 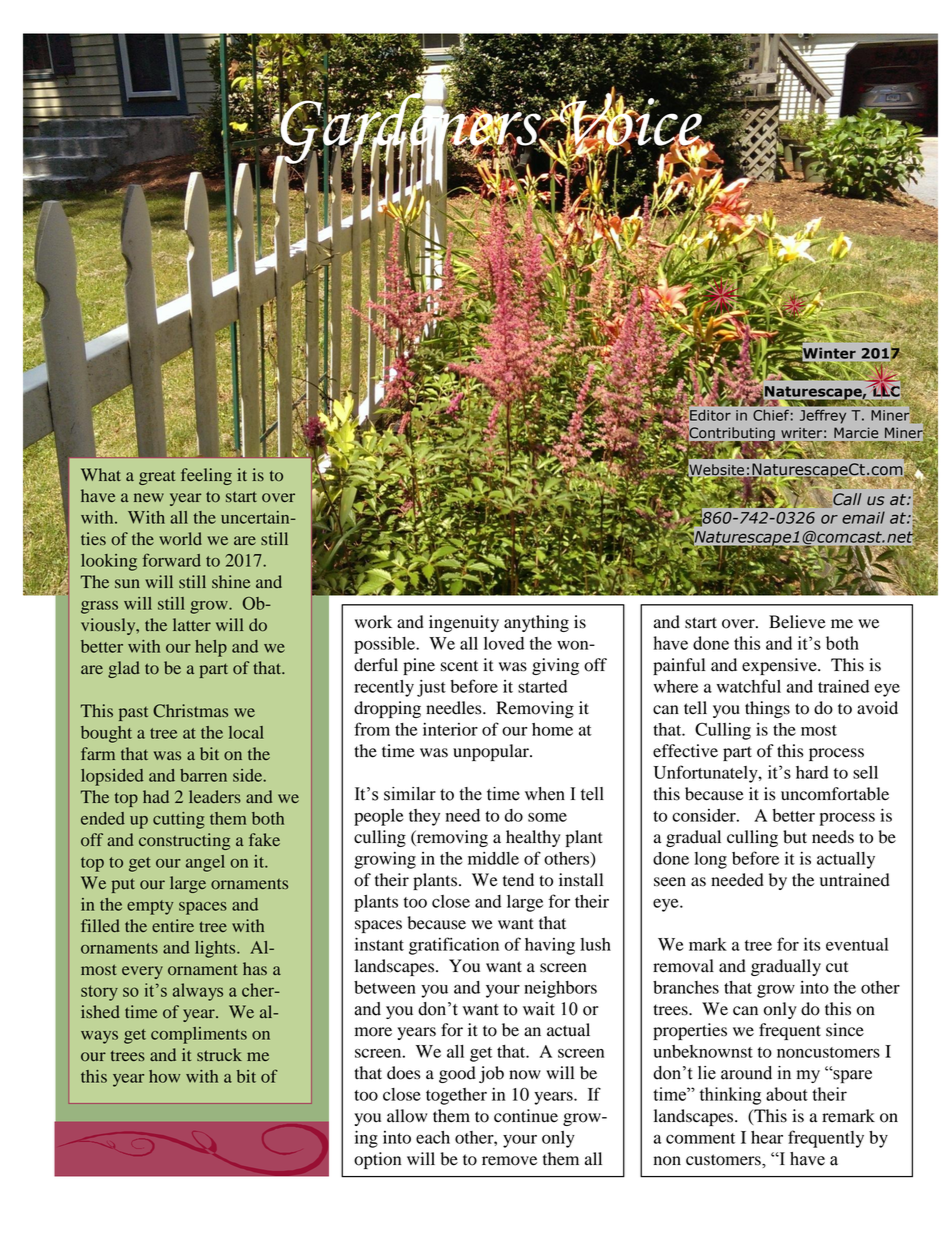 I want to click on gratification, so click(x=454, y=946).
